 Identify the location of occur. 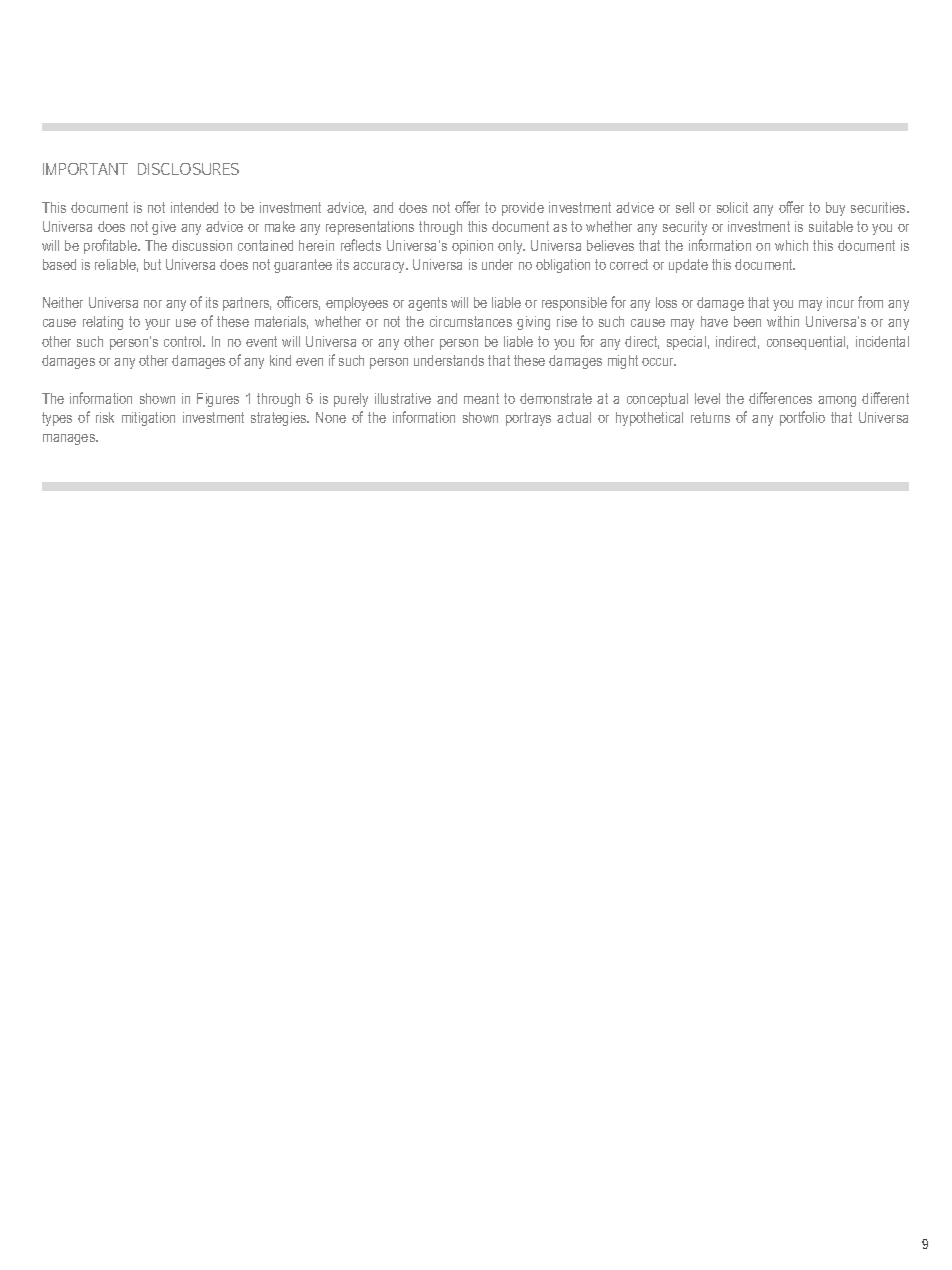
(659, 362).
